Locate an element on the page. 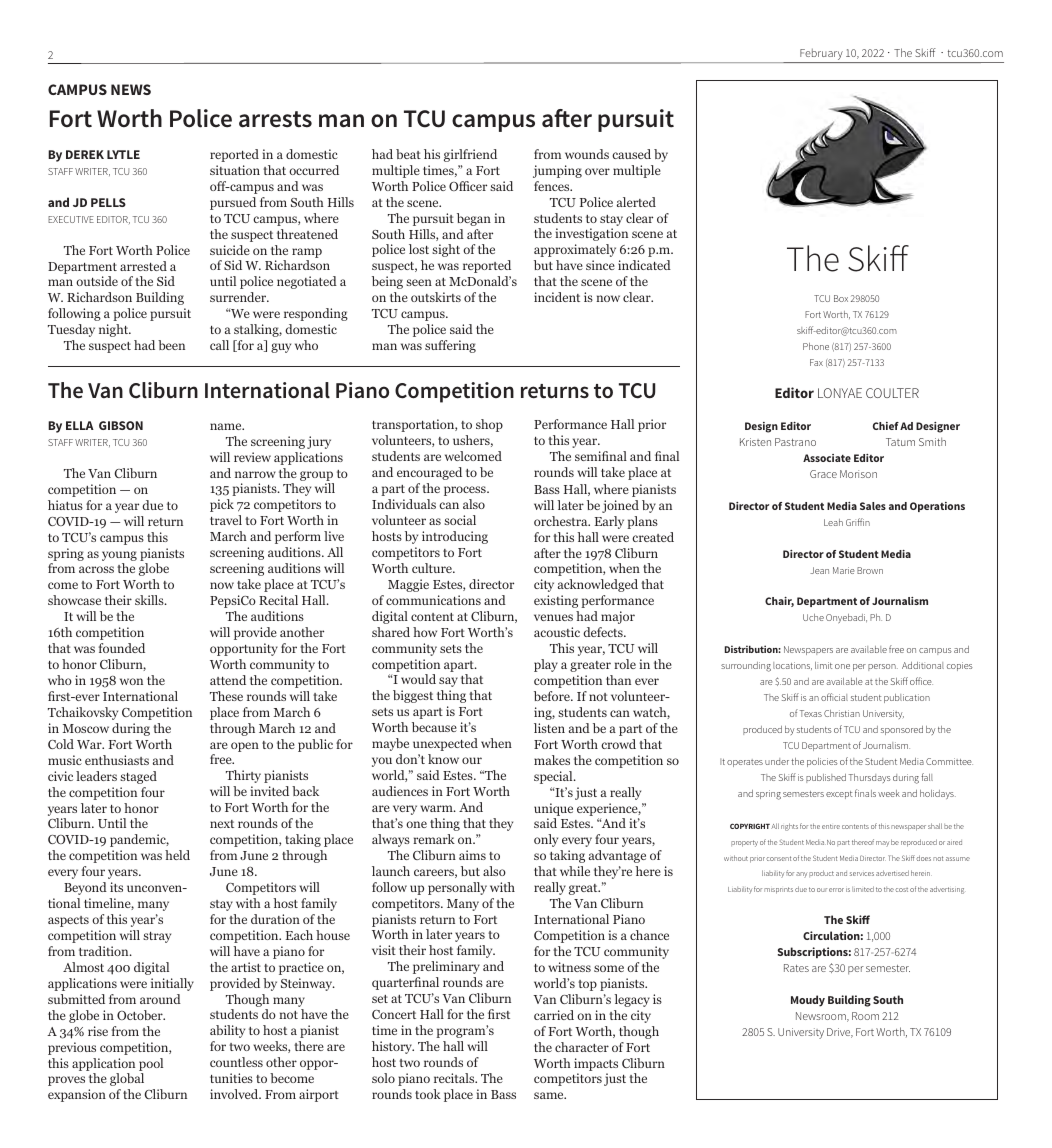 The width and height of the image is (1052, 1148). entire is located at coordinates (831, 826).
